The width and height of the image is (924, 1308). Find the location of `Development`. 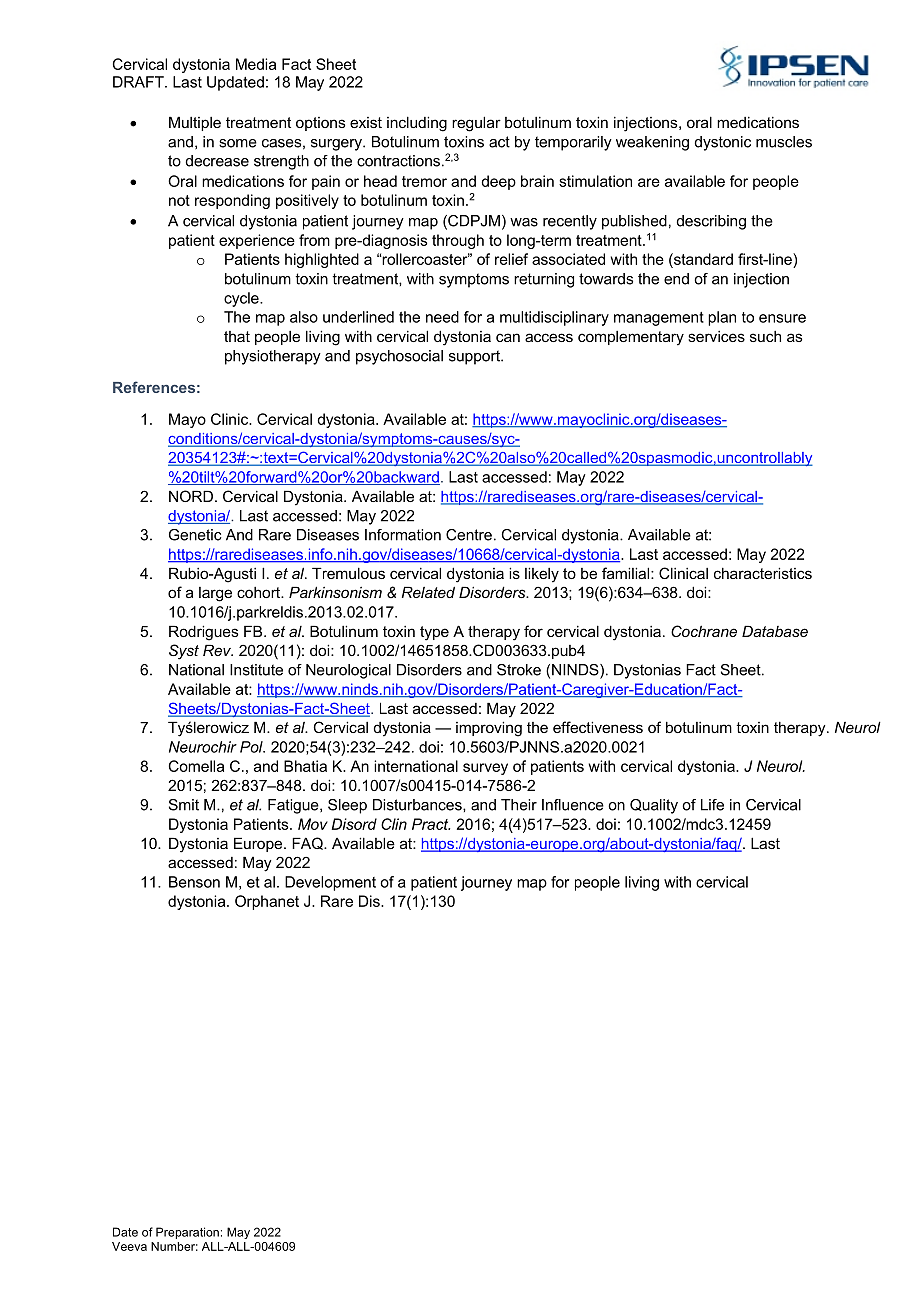

Development is located at coordinates (330, 883).
